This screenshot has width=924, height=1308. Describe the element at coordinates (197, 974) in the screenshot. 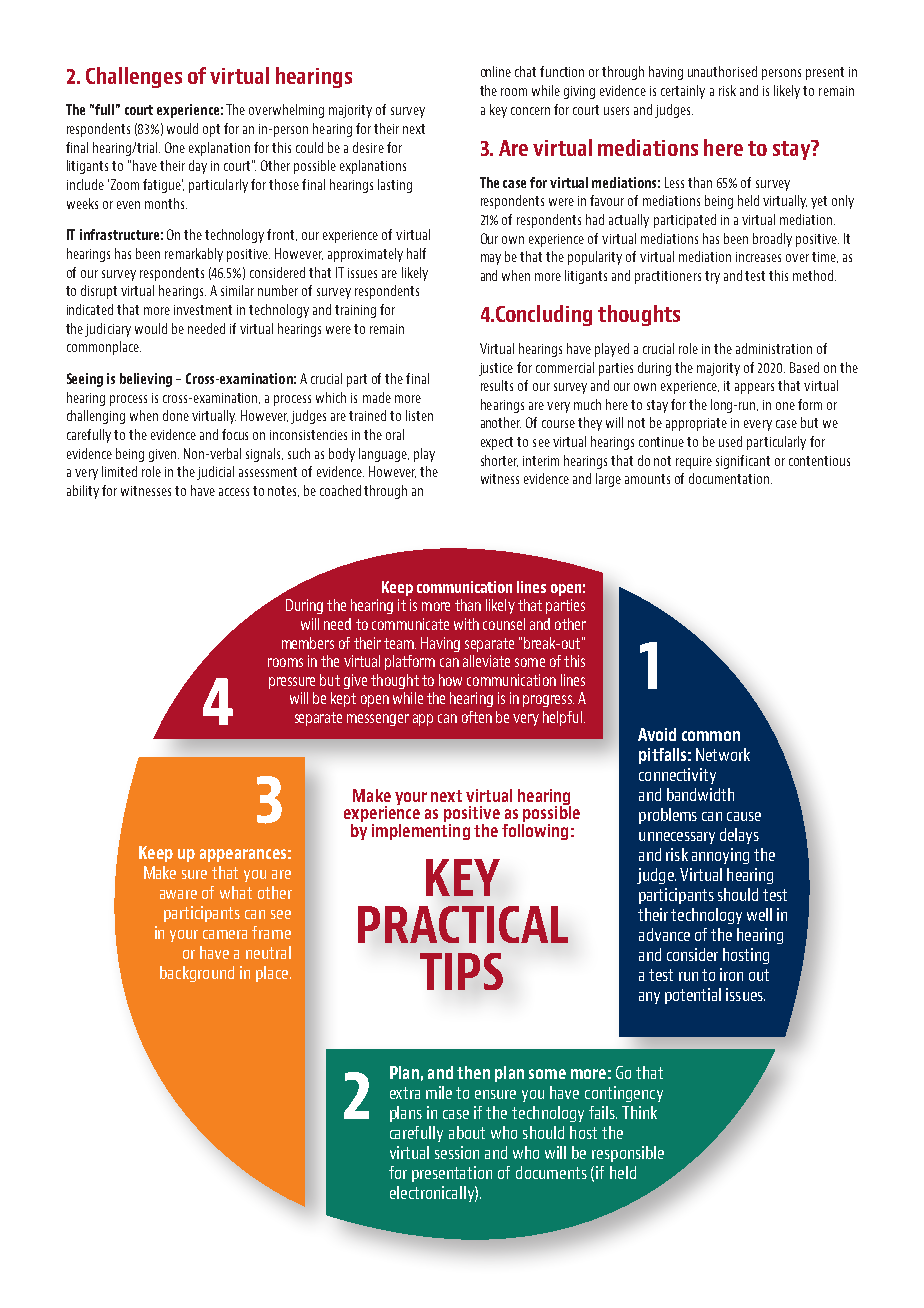

I see `background` at that location.
